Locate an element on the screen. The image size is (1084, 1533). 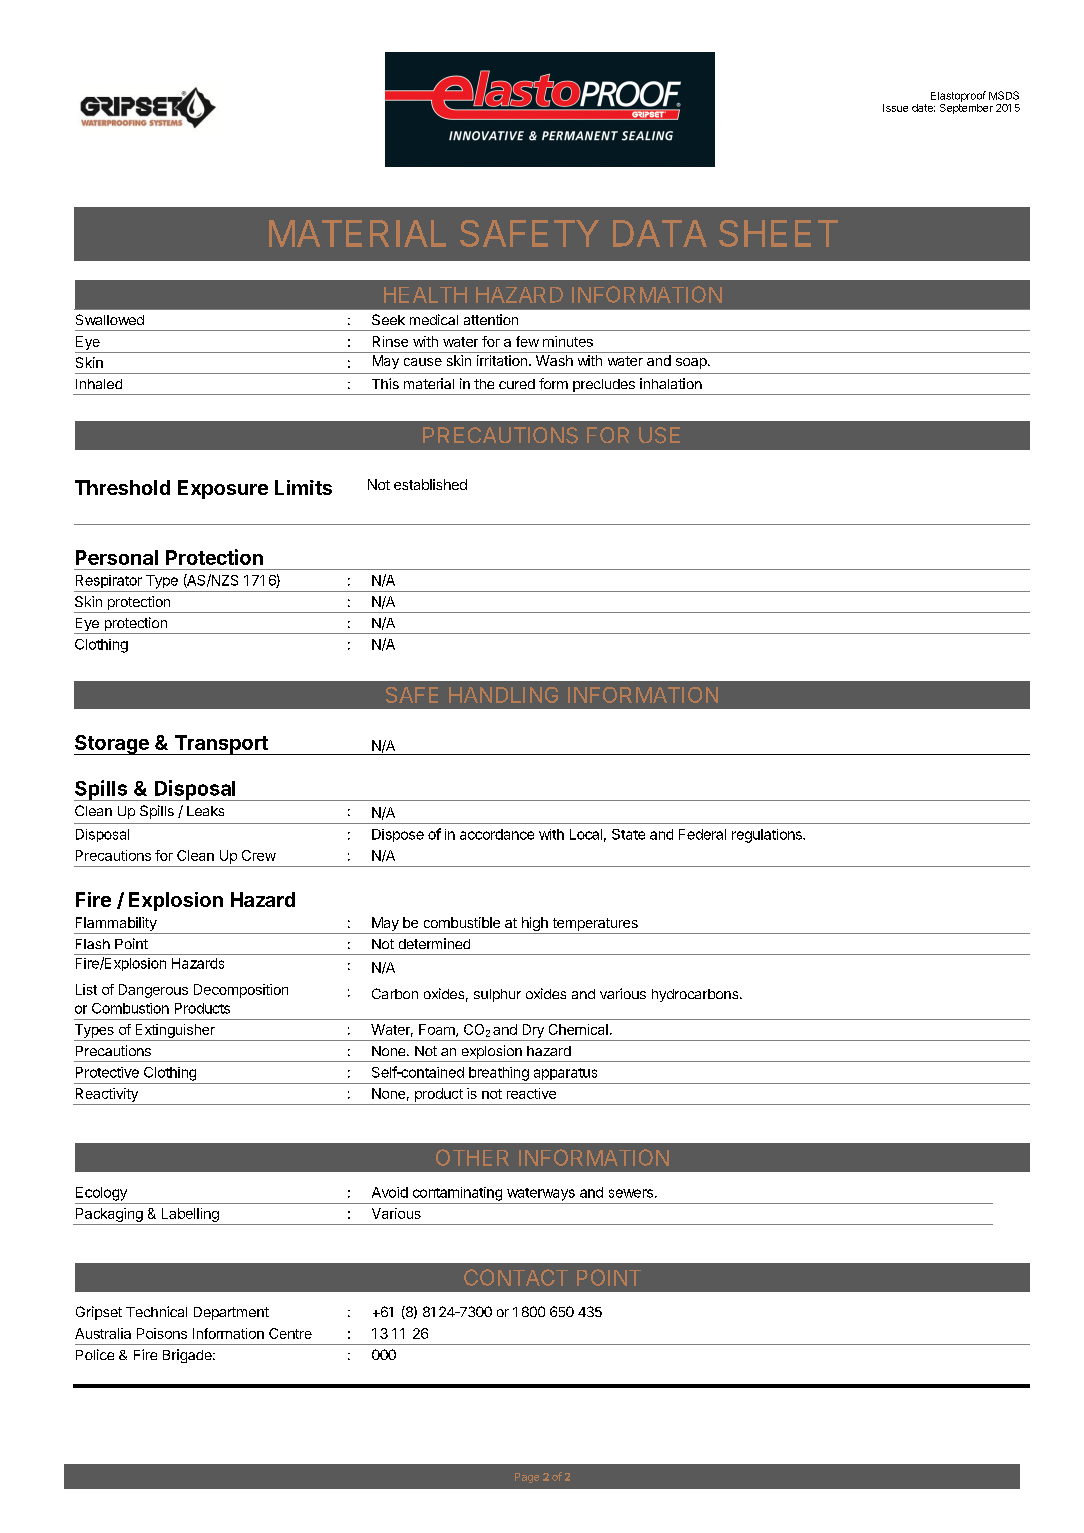
sewers is located at coordinates (631, 1193).
